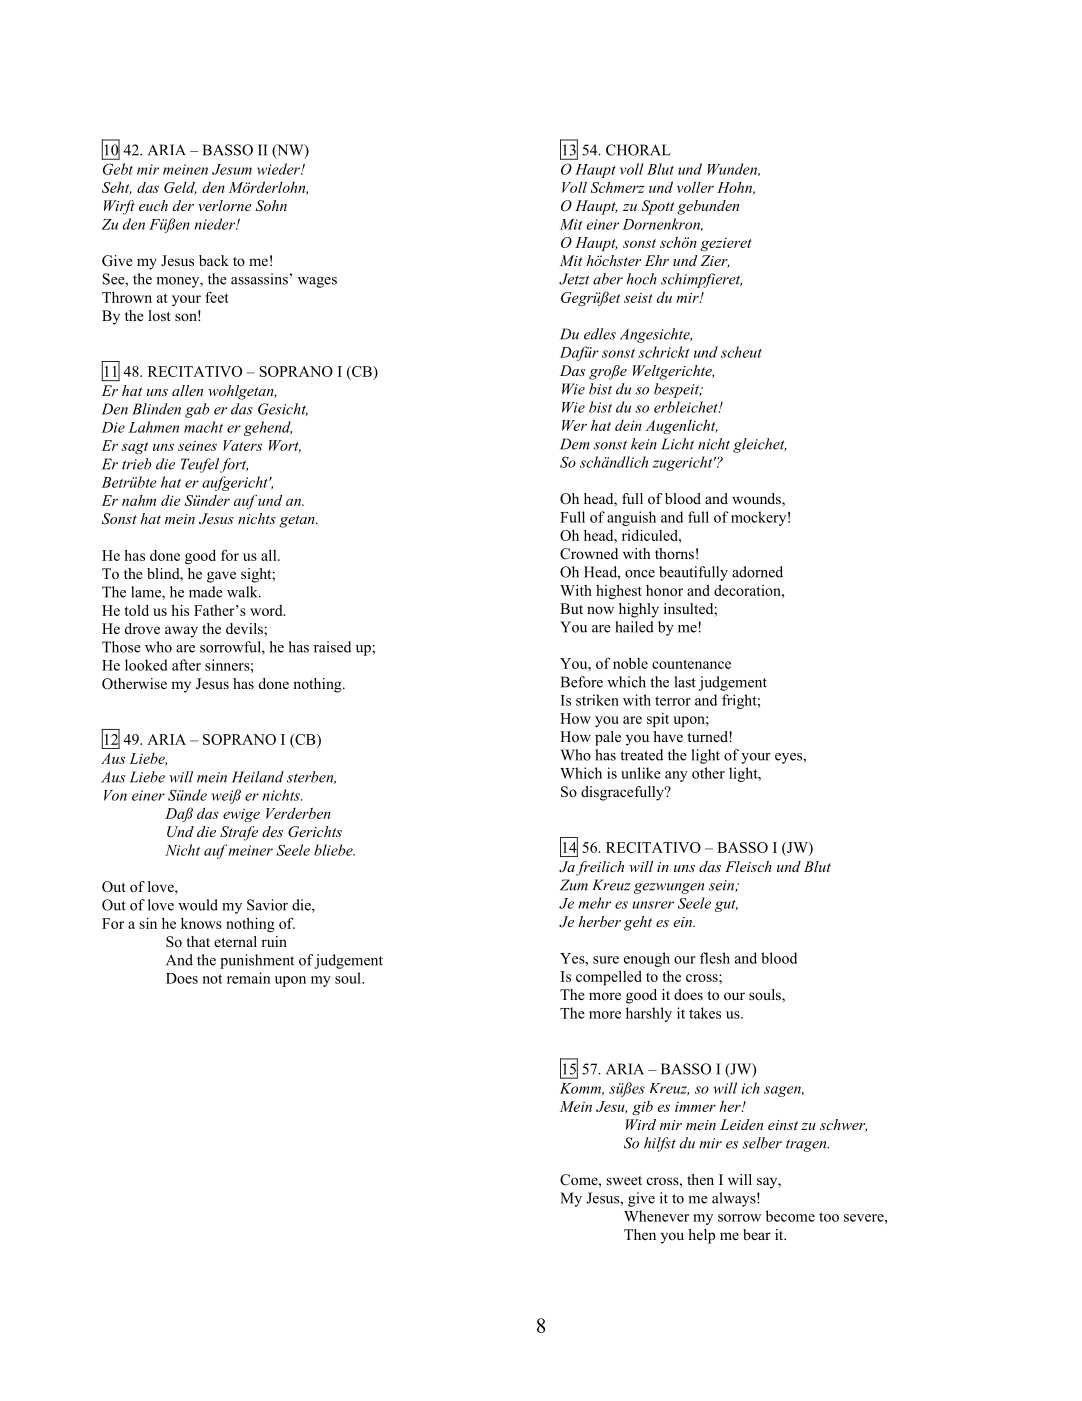  I want to click on Jetzt, so click(574, 279).
